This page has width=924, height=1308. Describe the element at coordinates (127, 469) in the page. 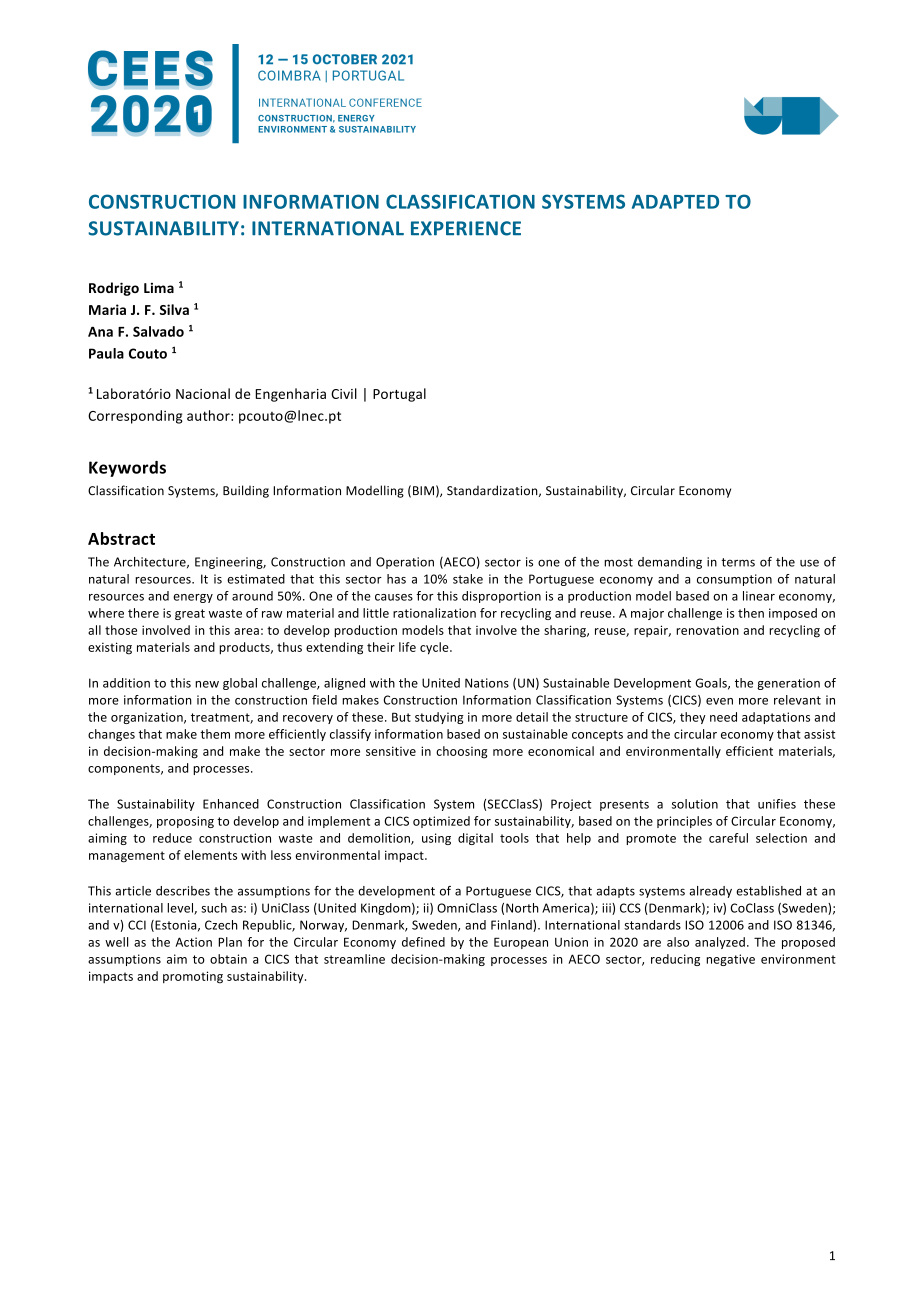

I see `Keywords` at that location.
